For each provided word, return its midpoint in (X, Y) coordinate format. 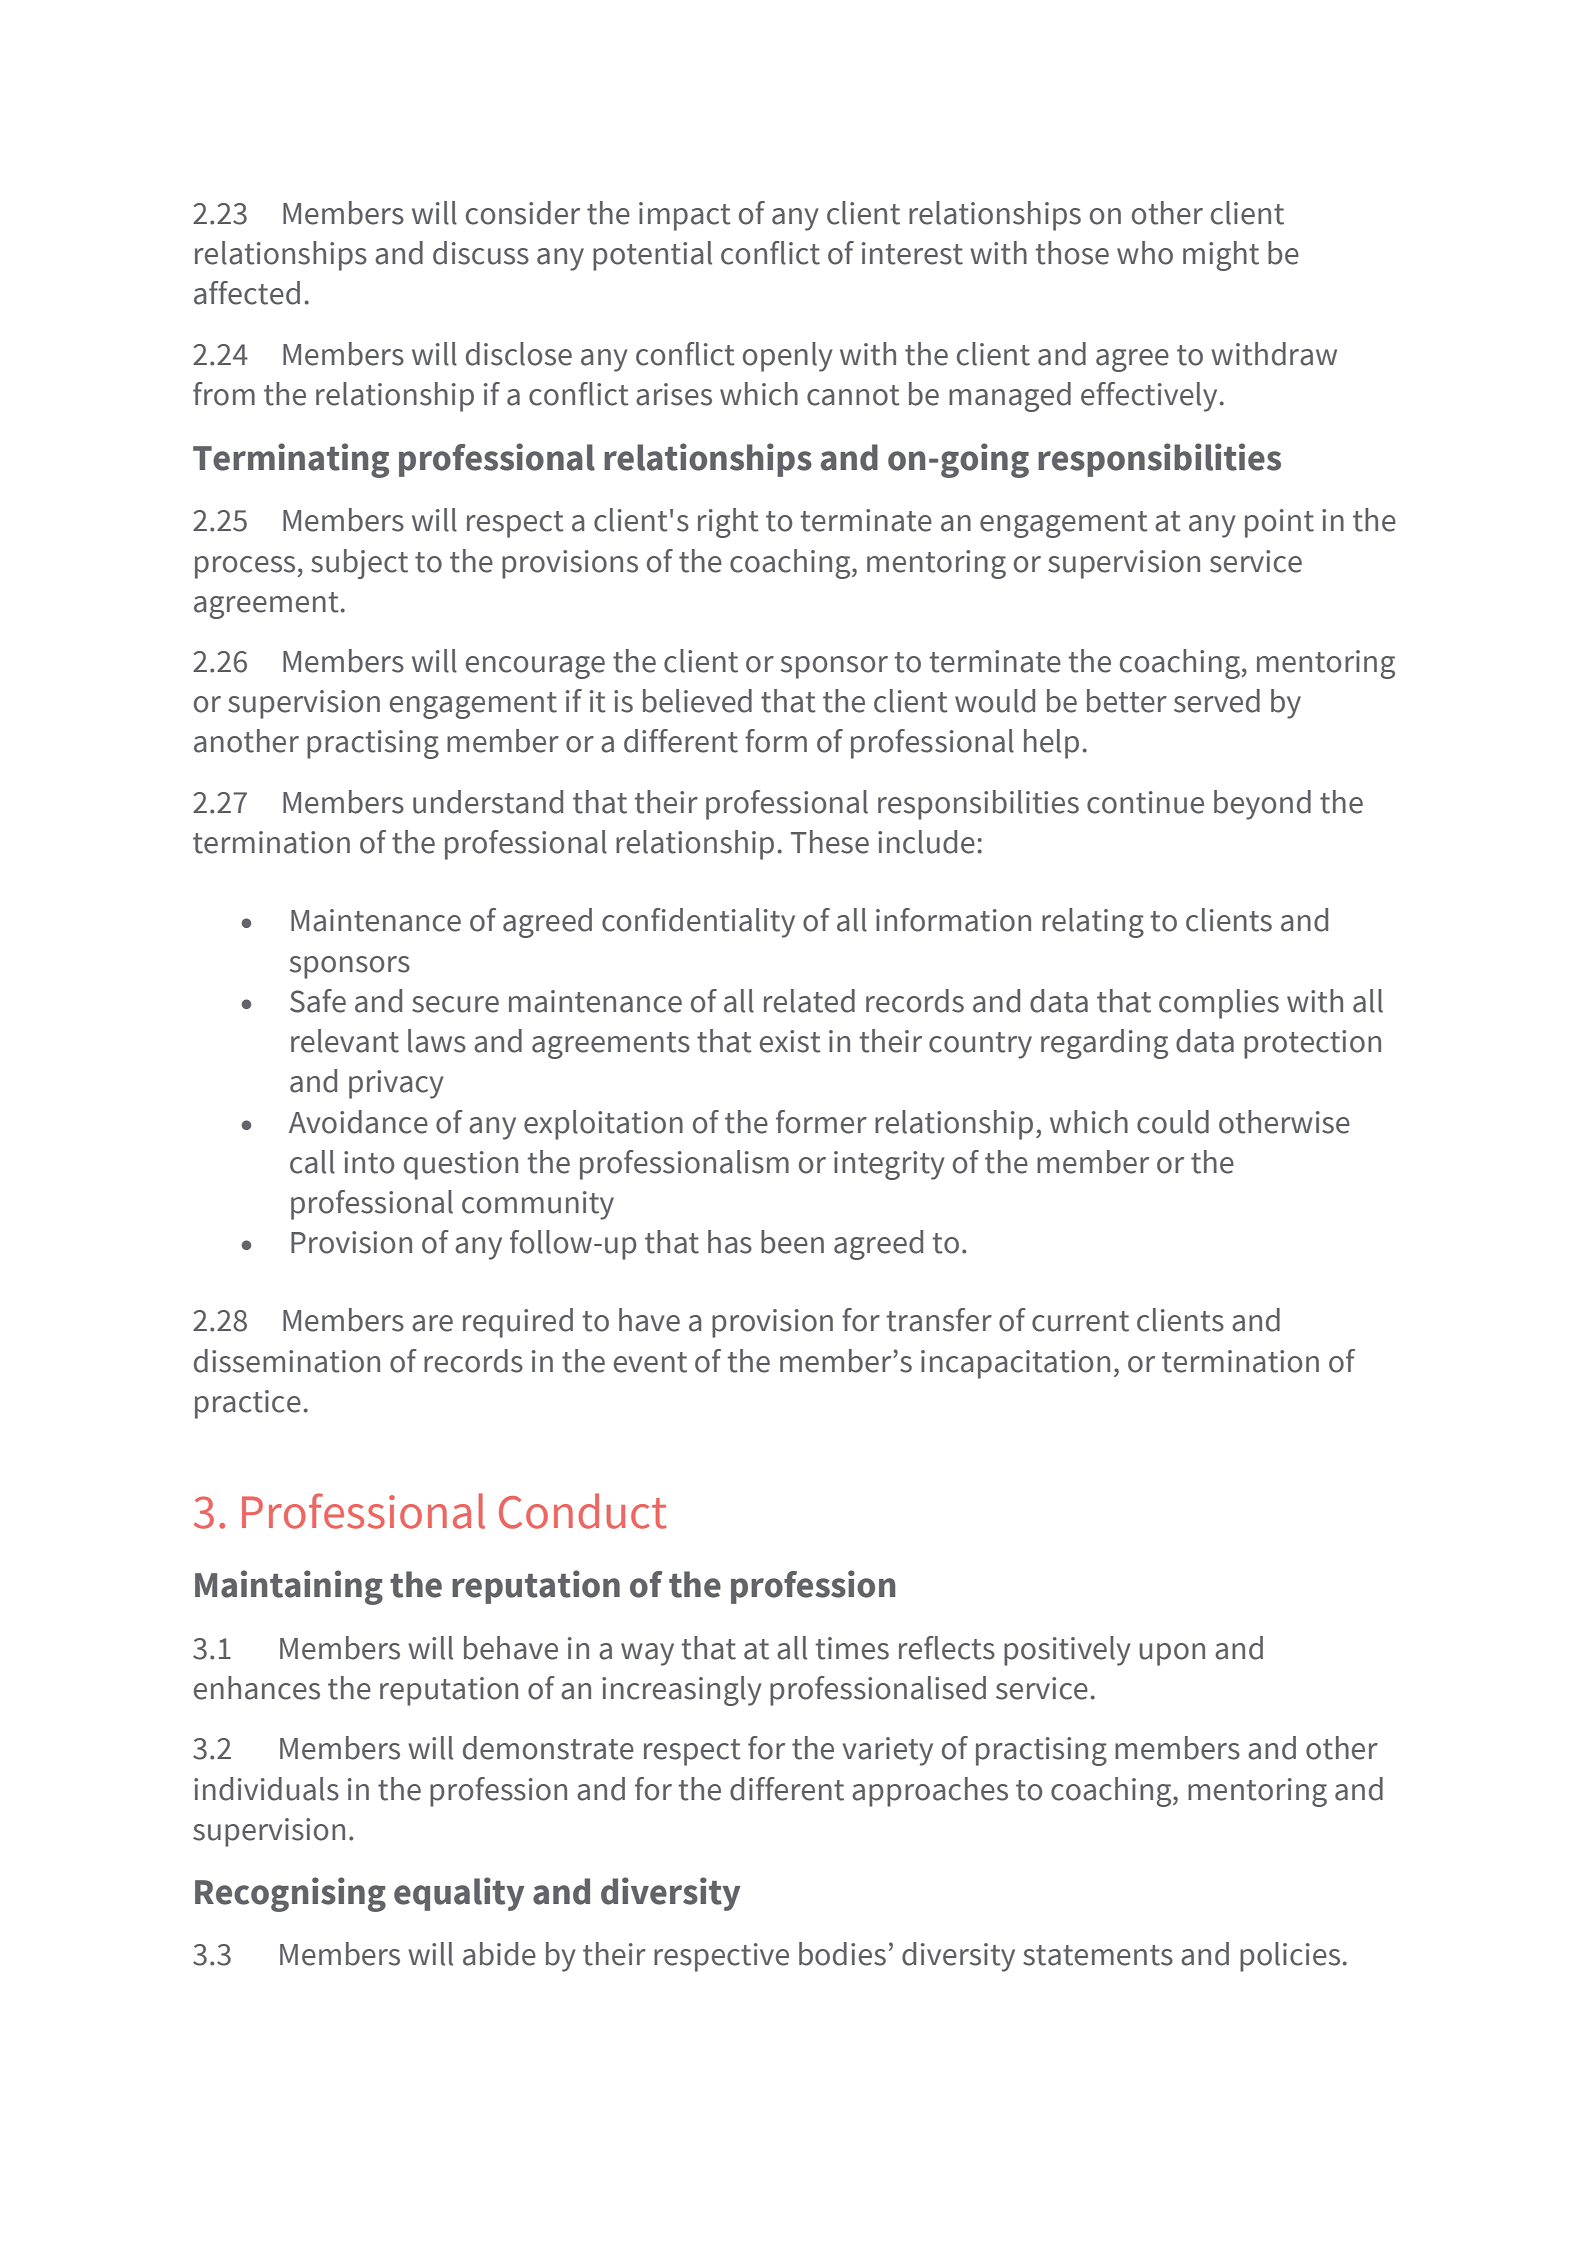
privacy (396, 1084)
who (1145, 253)
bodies (842, 1954)
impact (685, 216)
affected (247, 293)
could (1173, 1122)
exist (790, 1041)
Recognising (290, 1894)
